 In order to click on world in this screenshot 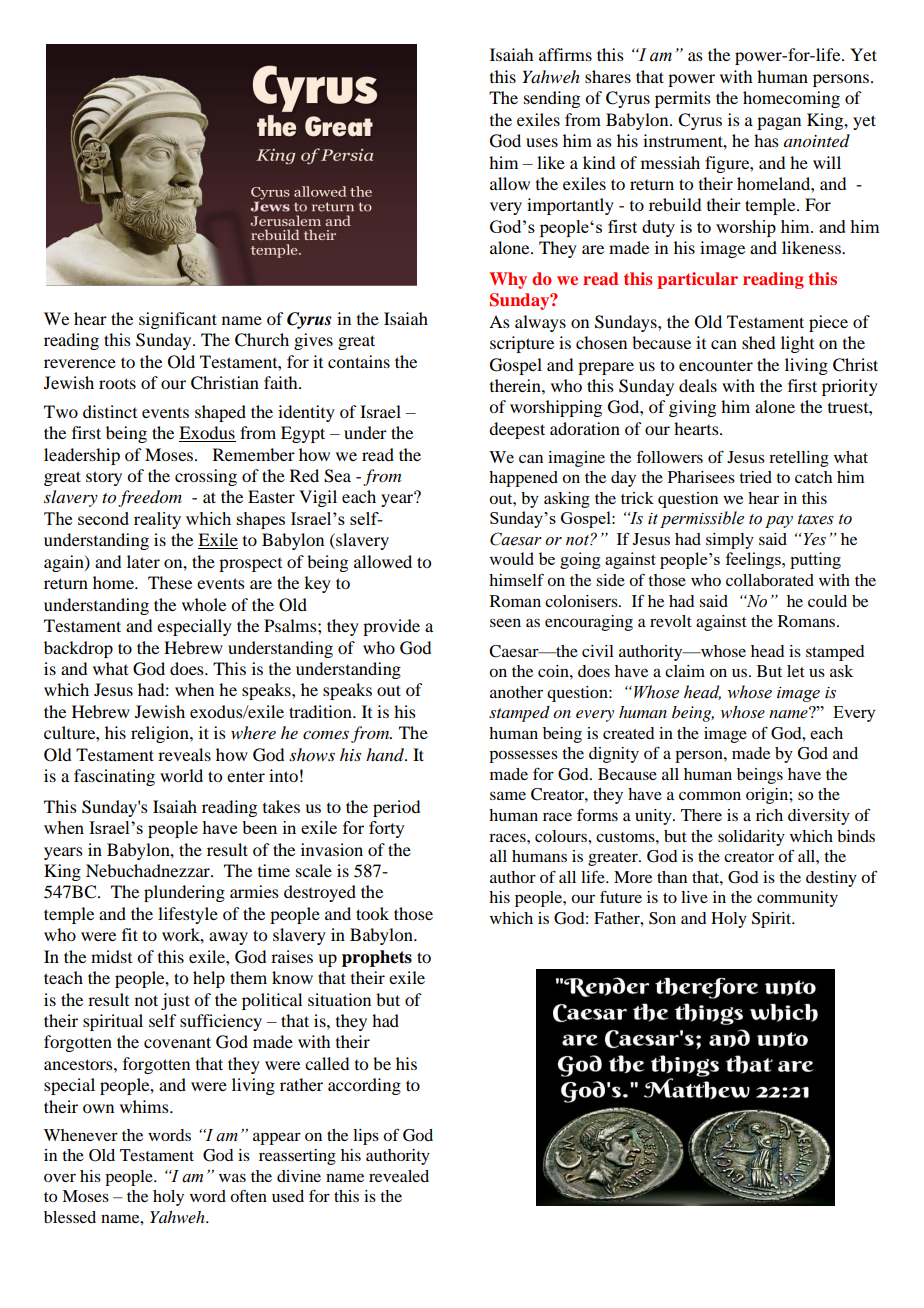, I will do `click(181, 775)`.
